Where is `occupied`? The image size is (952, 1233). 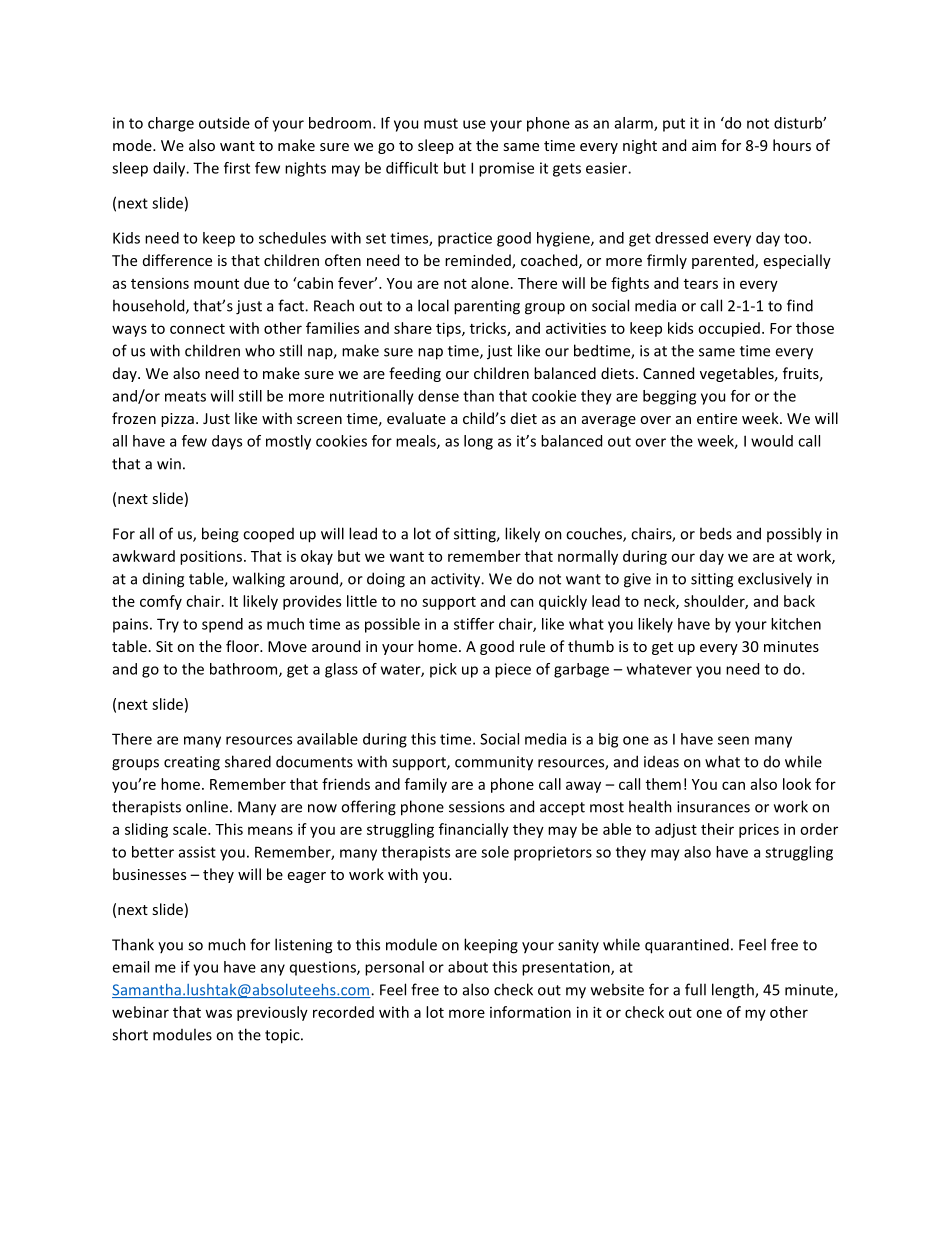
occupied is located at coordinates (729, 329).
